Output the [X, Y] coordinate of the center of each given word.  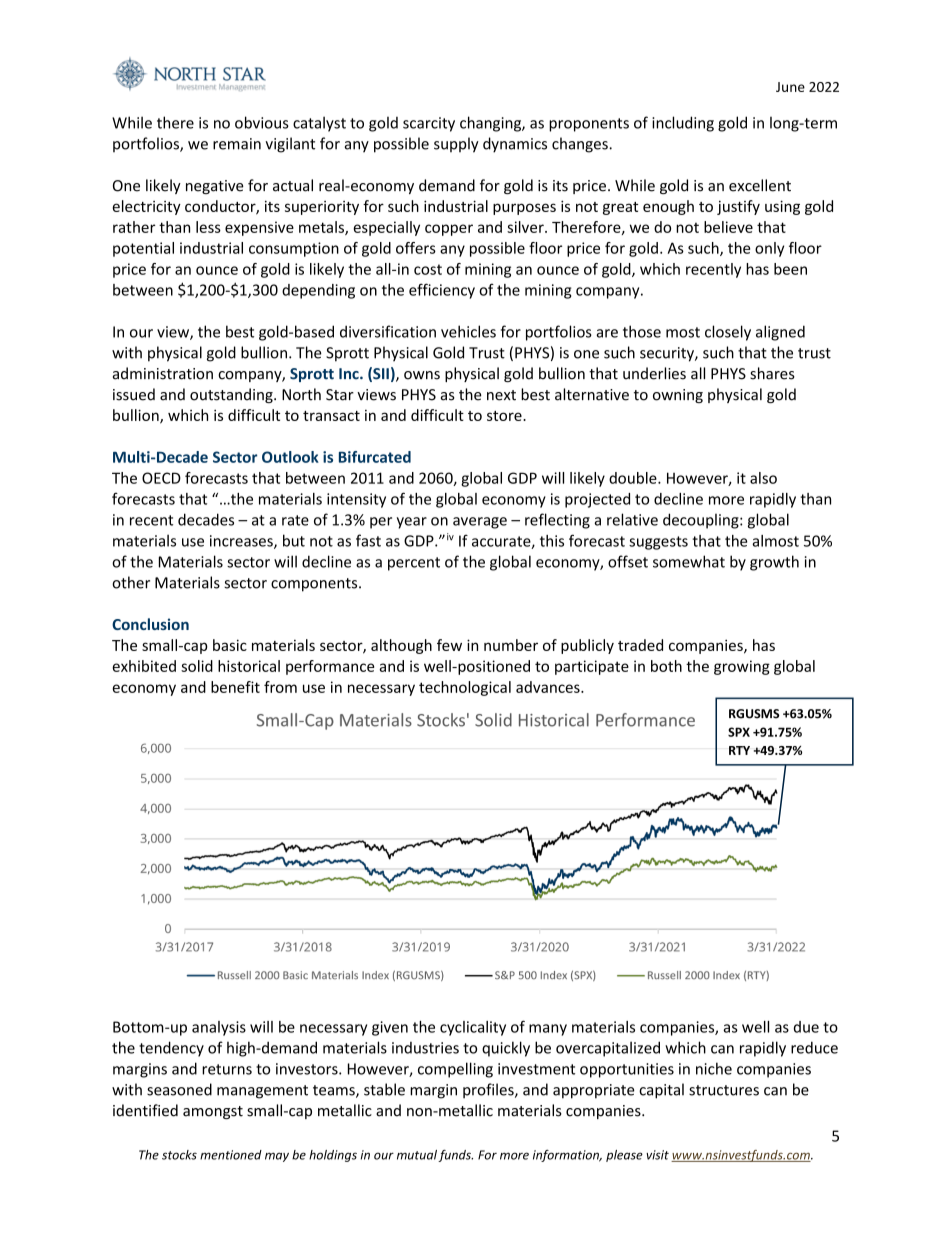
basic [230, 645]
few [449, 645]
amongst [213, 1112]
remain [237, 144]
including [683, 124]
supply [456, 145]
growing [742, 667]
